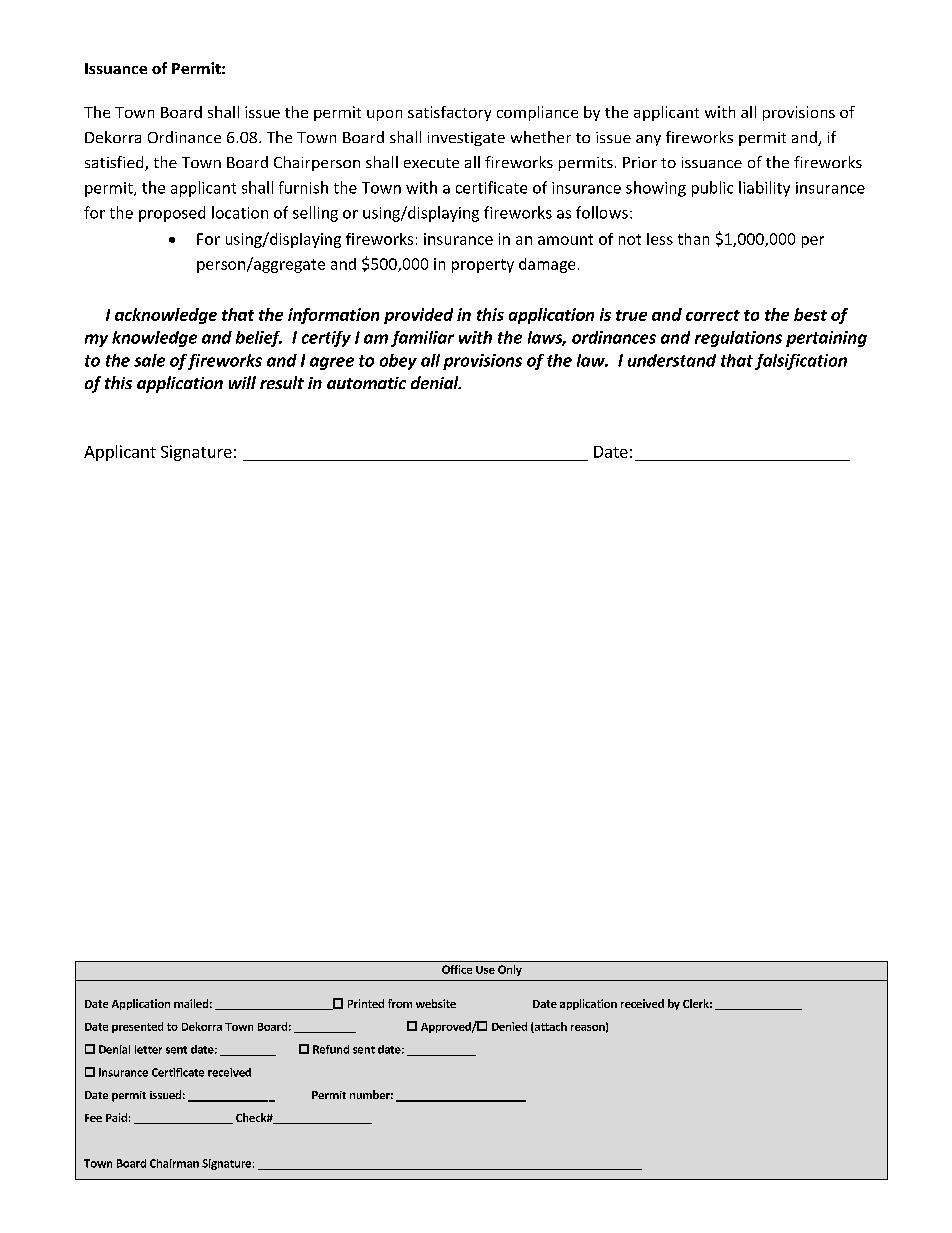 This page has width=952, height=1233. What do you see at coordinates (485, 970) in the page?
I see `Use` at bounding box center [485, 970].
